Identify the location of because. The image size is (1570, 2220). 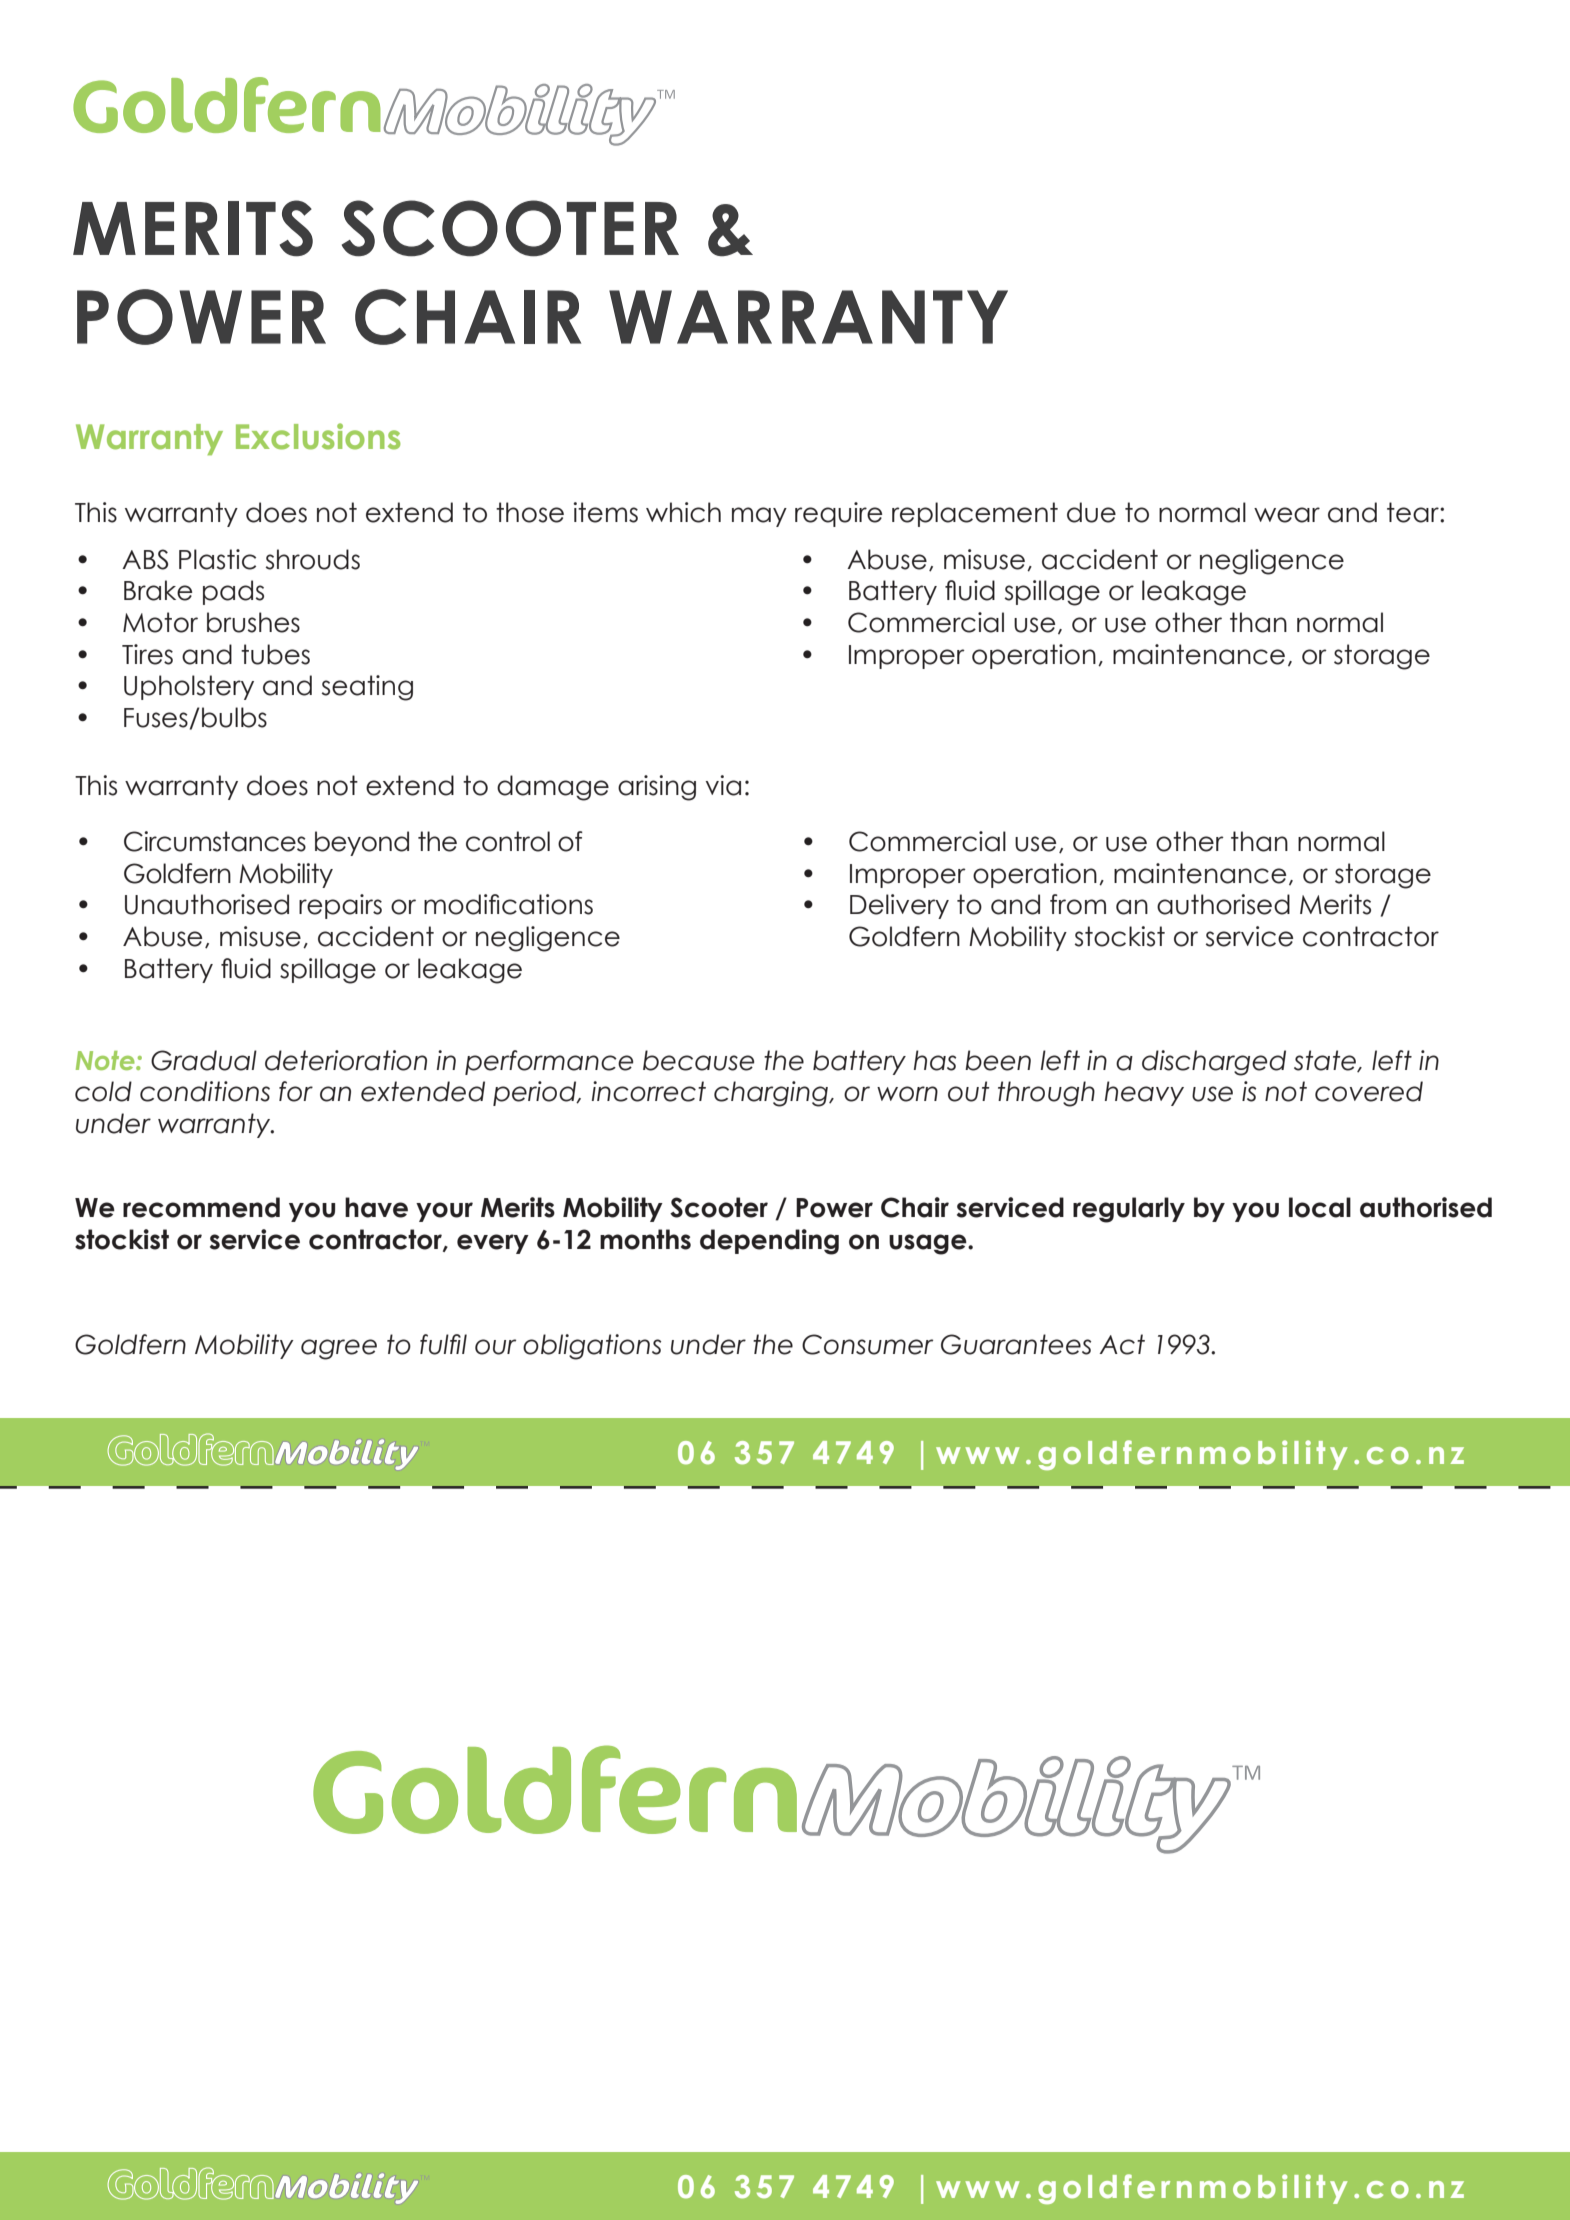
(698, 1060).
